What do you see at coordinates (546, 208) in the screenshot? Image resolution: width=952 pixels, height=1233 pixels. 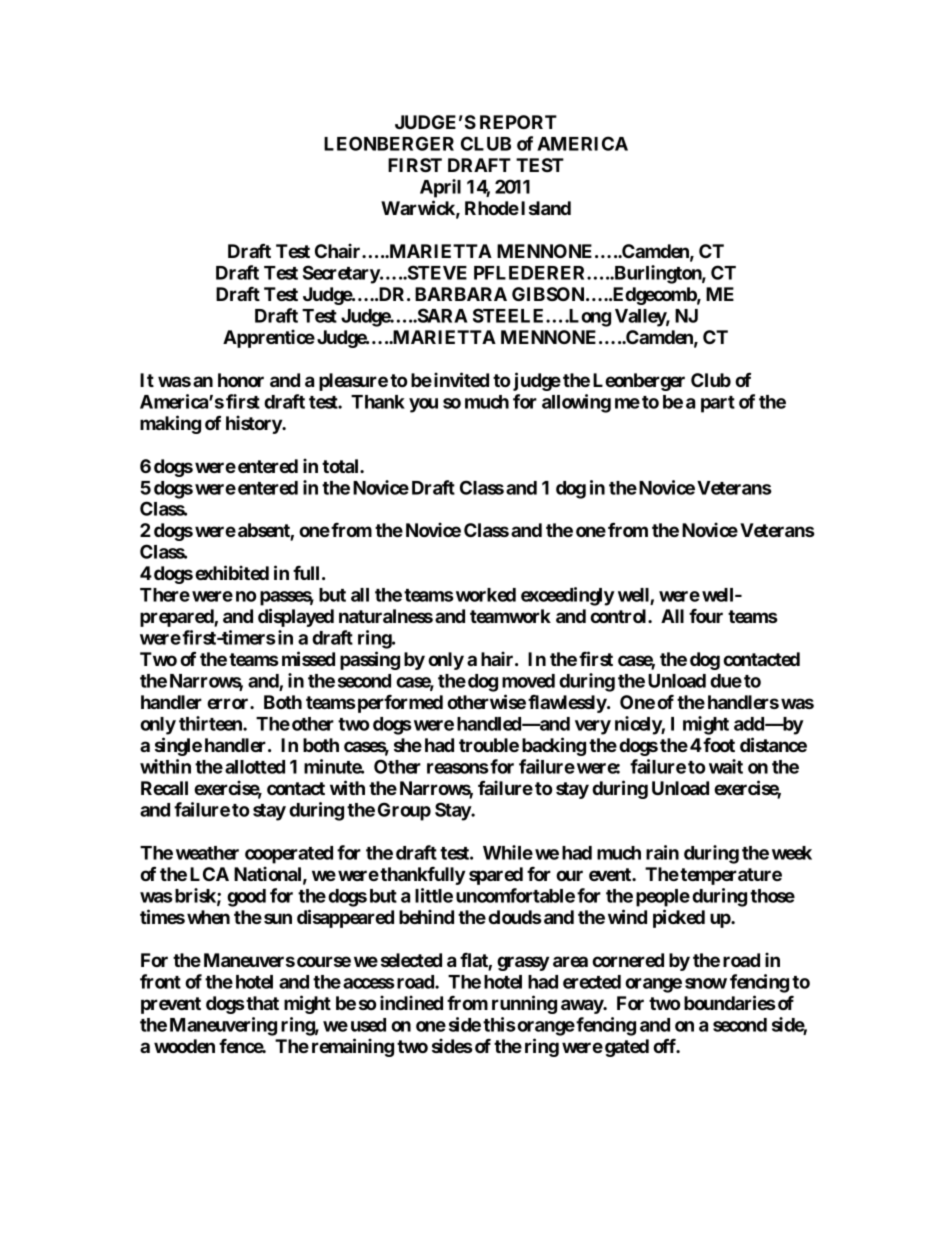 I see `Island` at bounding box center [546, 208].
